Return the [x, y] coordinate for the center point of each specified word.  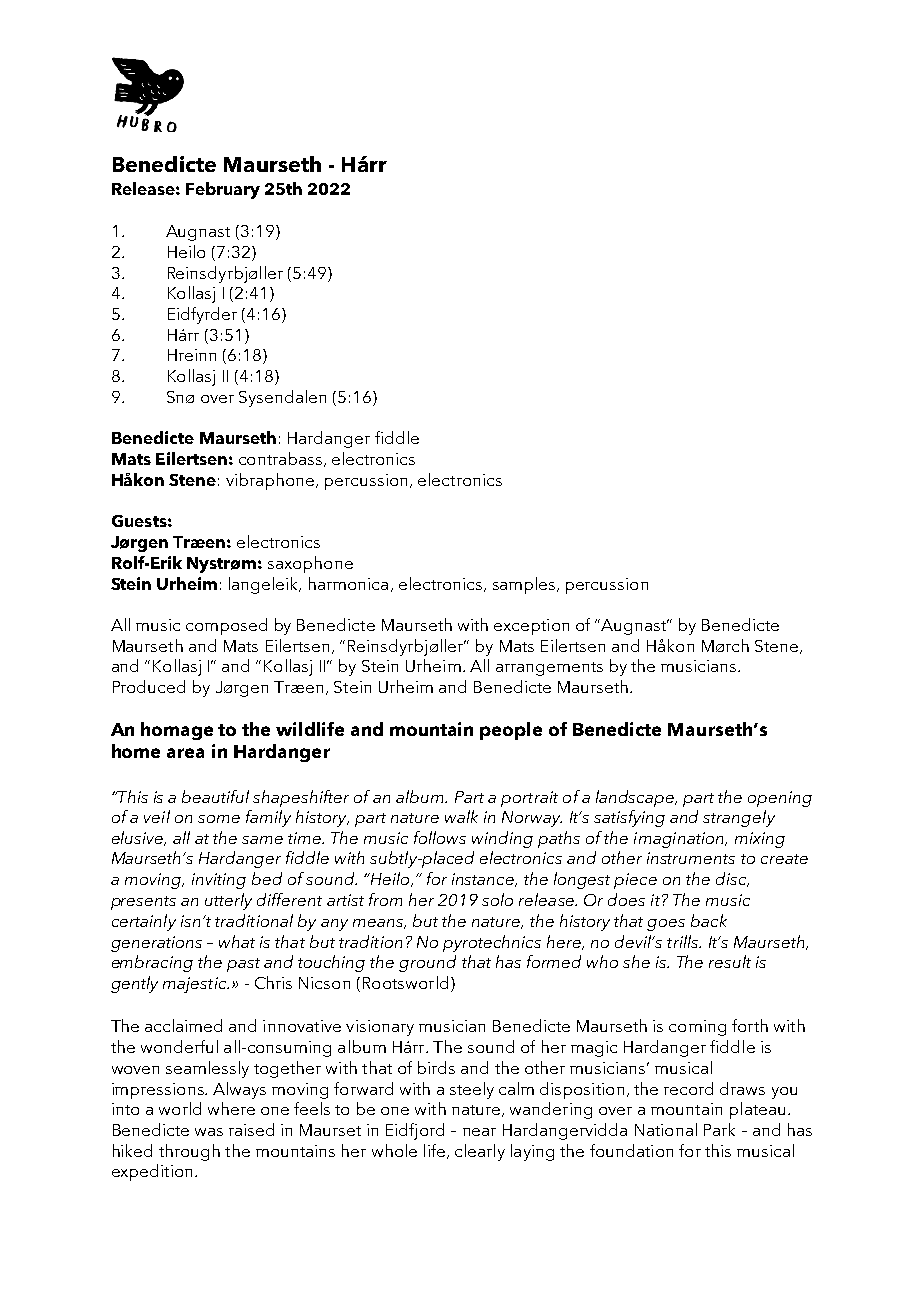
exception [531, 627]
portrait [529, 799]
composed [226, 626]
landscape [636, 798]
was [209, 1132]
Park [719, 1129]
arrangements [549, 669]
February [223, 190]
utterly [228, 901]
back [709, 920]
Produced [149, 686]
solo [497, 899]
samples [525, 585]
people [511, 731]
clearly [480, 1152]
